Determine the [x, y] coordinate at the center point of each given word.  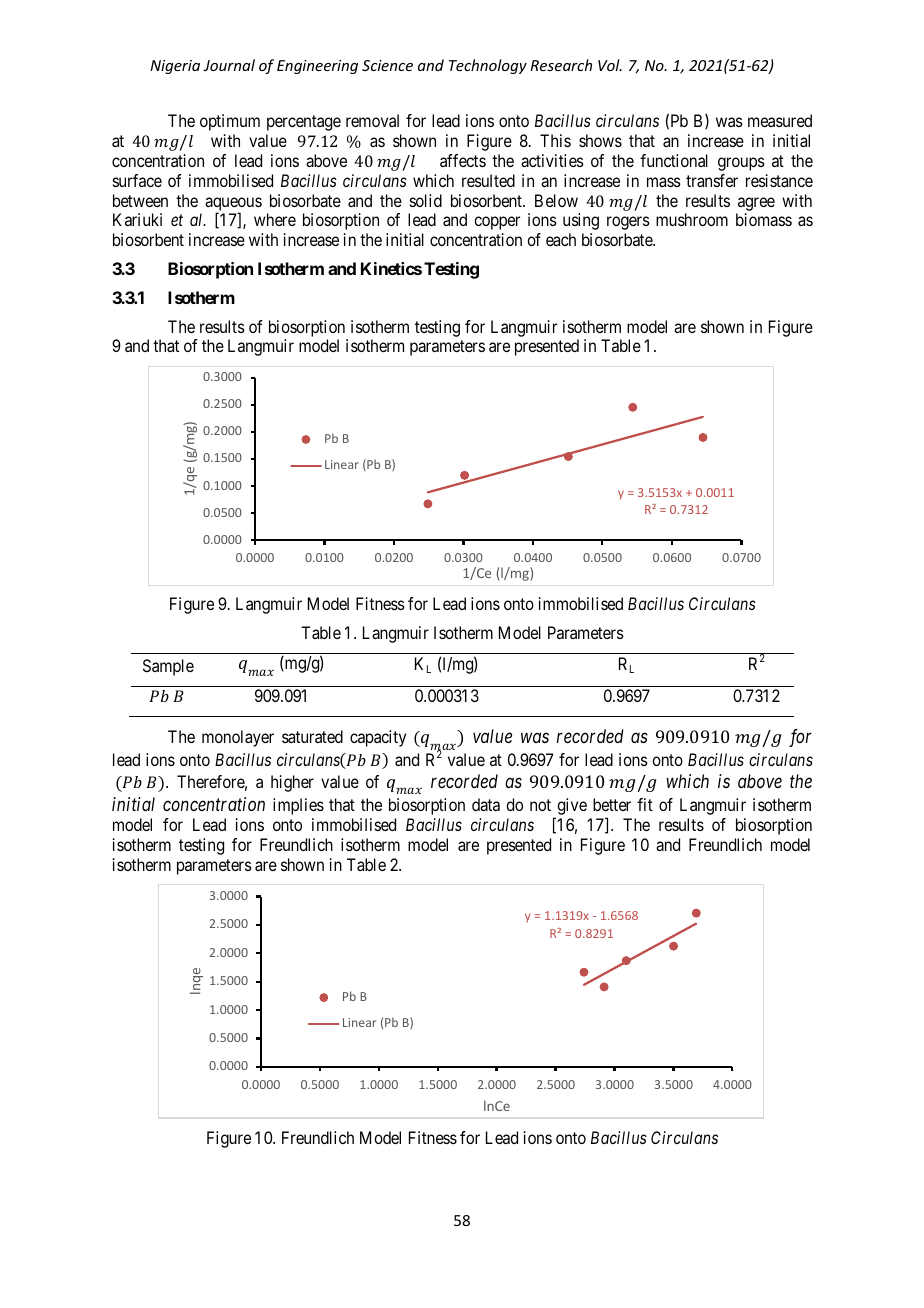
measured [780, 120]
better [612, 804]
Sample [168, 667]
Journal [229, 65]
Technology [488, 66]
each [561, 239]
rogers [628, 223]
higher [292, 783]
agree [756, 204]
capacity [378, 738]
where [275, 219]
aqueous [233, 205]
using [581, 221]
